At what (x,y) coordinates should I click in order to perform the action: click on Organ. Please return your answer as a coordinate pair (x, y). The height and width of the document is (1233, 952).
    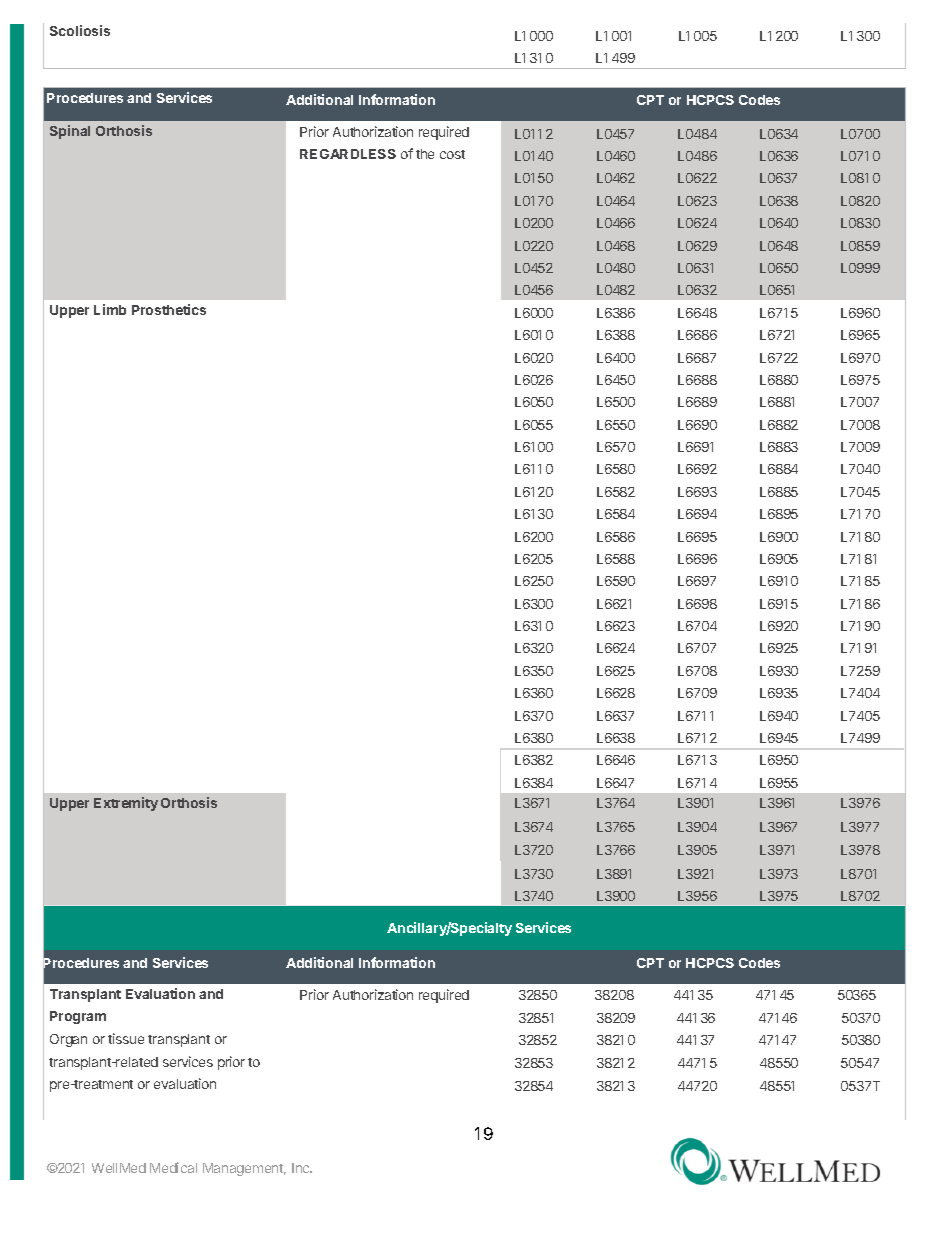
    Looking at the image, I should click on (68, 1040).
